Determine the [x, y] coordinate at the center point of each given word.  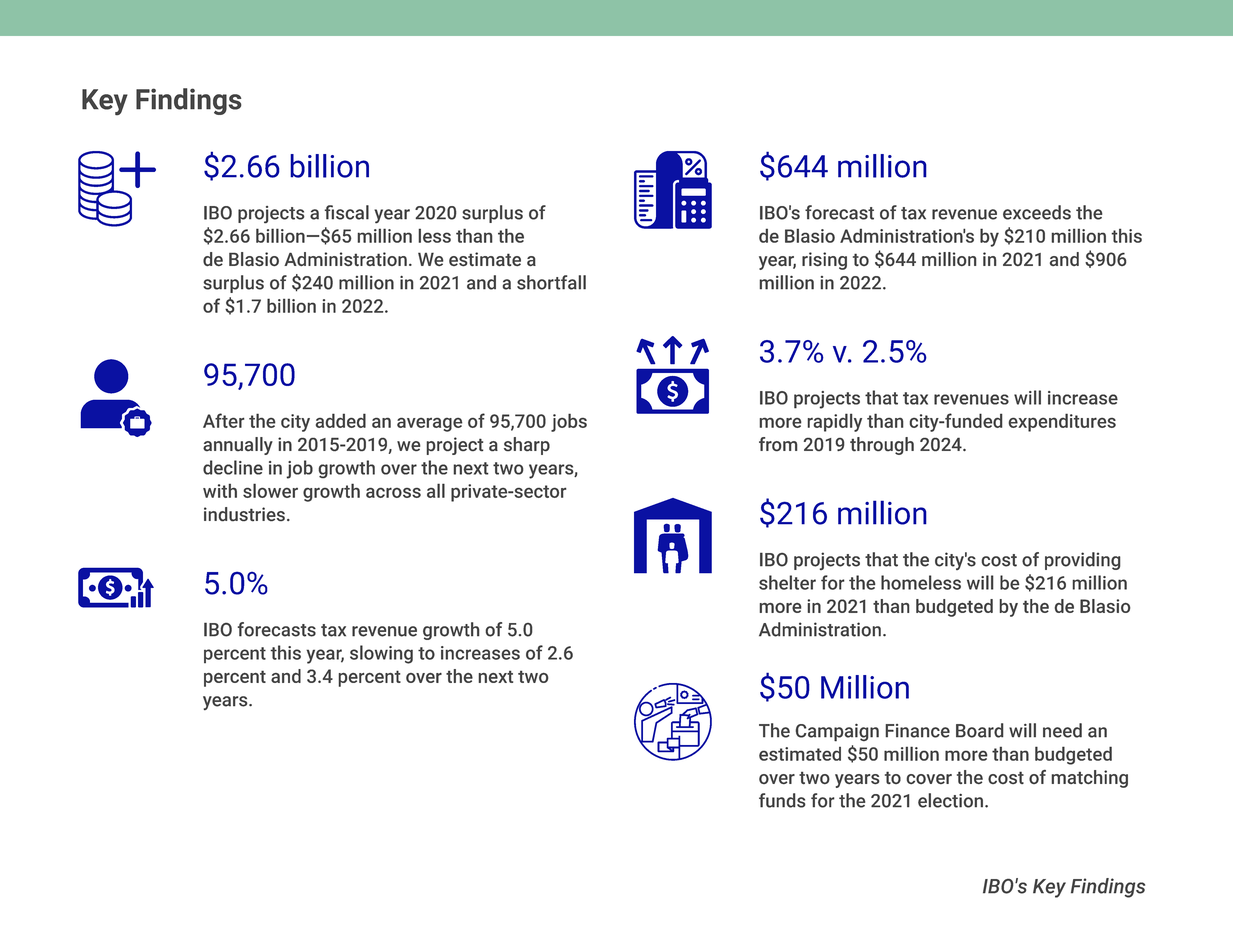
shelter [787, 582]
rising [824, 261]
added [341, 420]
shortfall [551, 282]
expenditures [1062, 422]
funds [782, 800]
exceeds [1037, 212]
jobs [569, 422]
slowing [381, 654]
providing [1083, 561]
